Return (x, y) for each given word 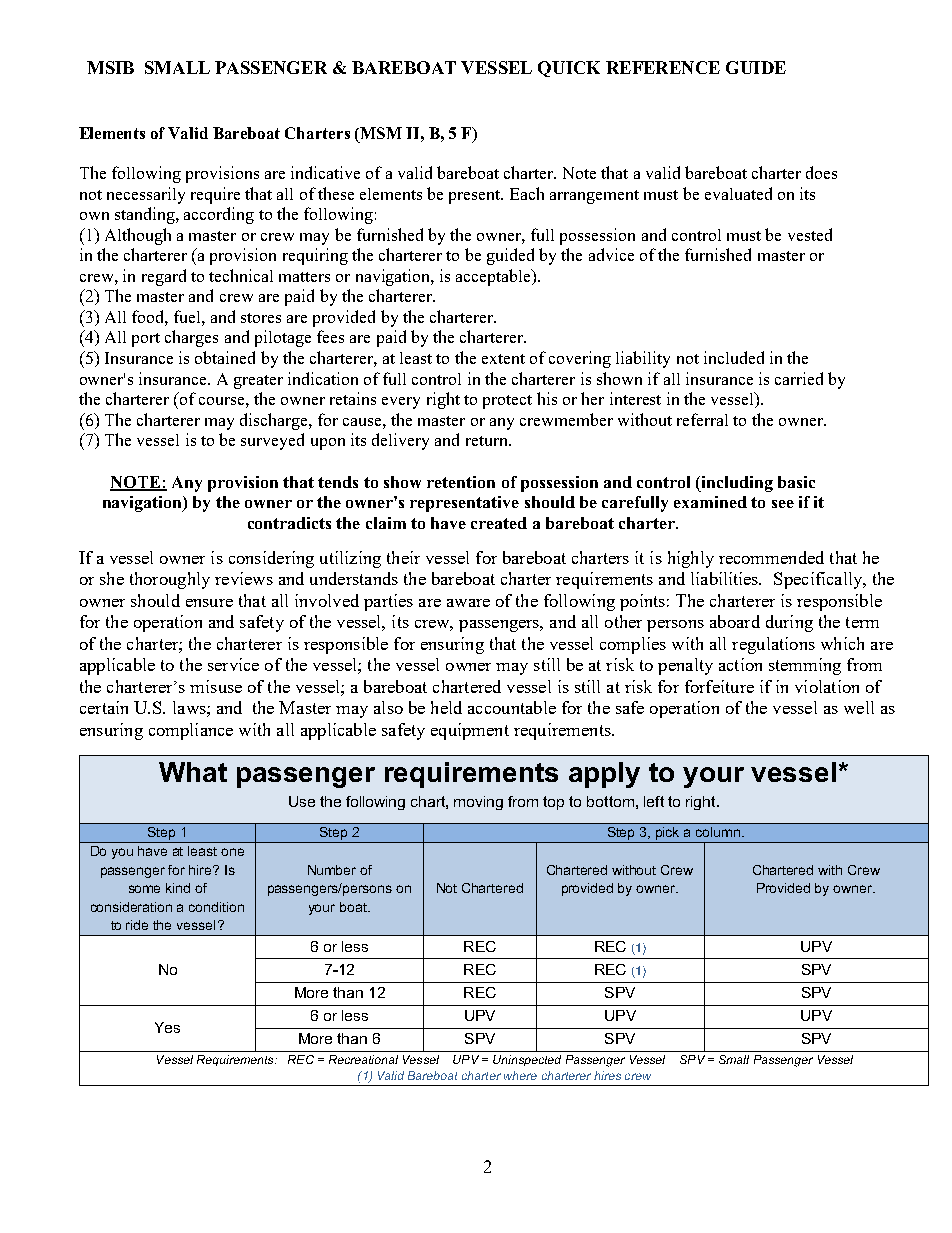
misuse (216, 686)
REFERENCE (663, 67)
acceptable (494, 277)
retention (461, 482)
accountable (512, 707)
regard (164, 277)
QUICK (569, 69)
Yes (167, 1027)
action (740, 664)
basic (796, 482)
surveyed (272, 441)
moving (478, 803)
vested (810, 234)
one (232, 852)
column (719, 832)
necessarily (146, 195)
